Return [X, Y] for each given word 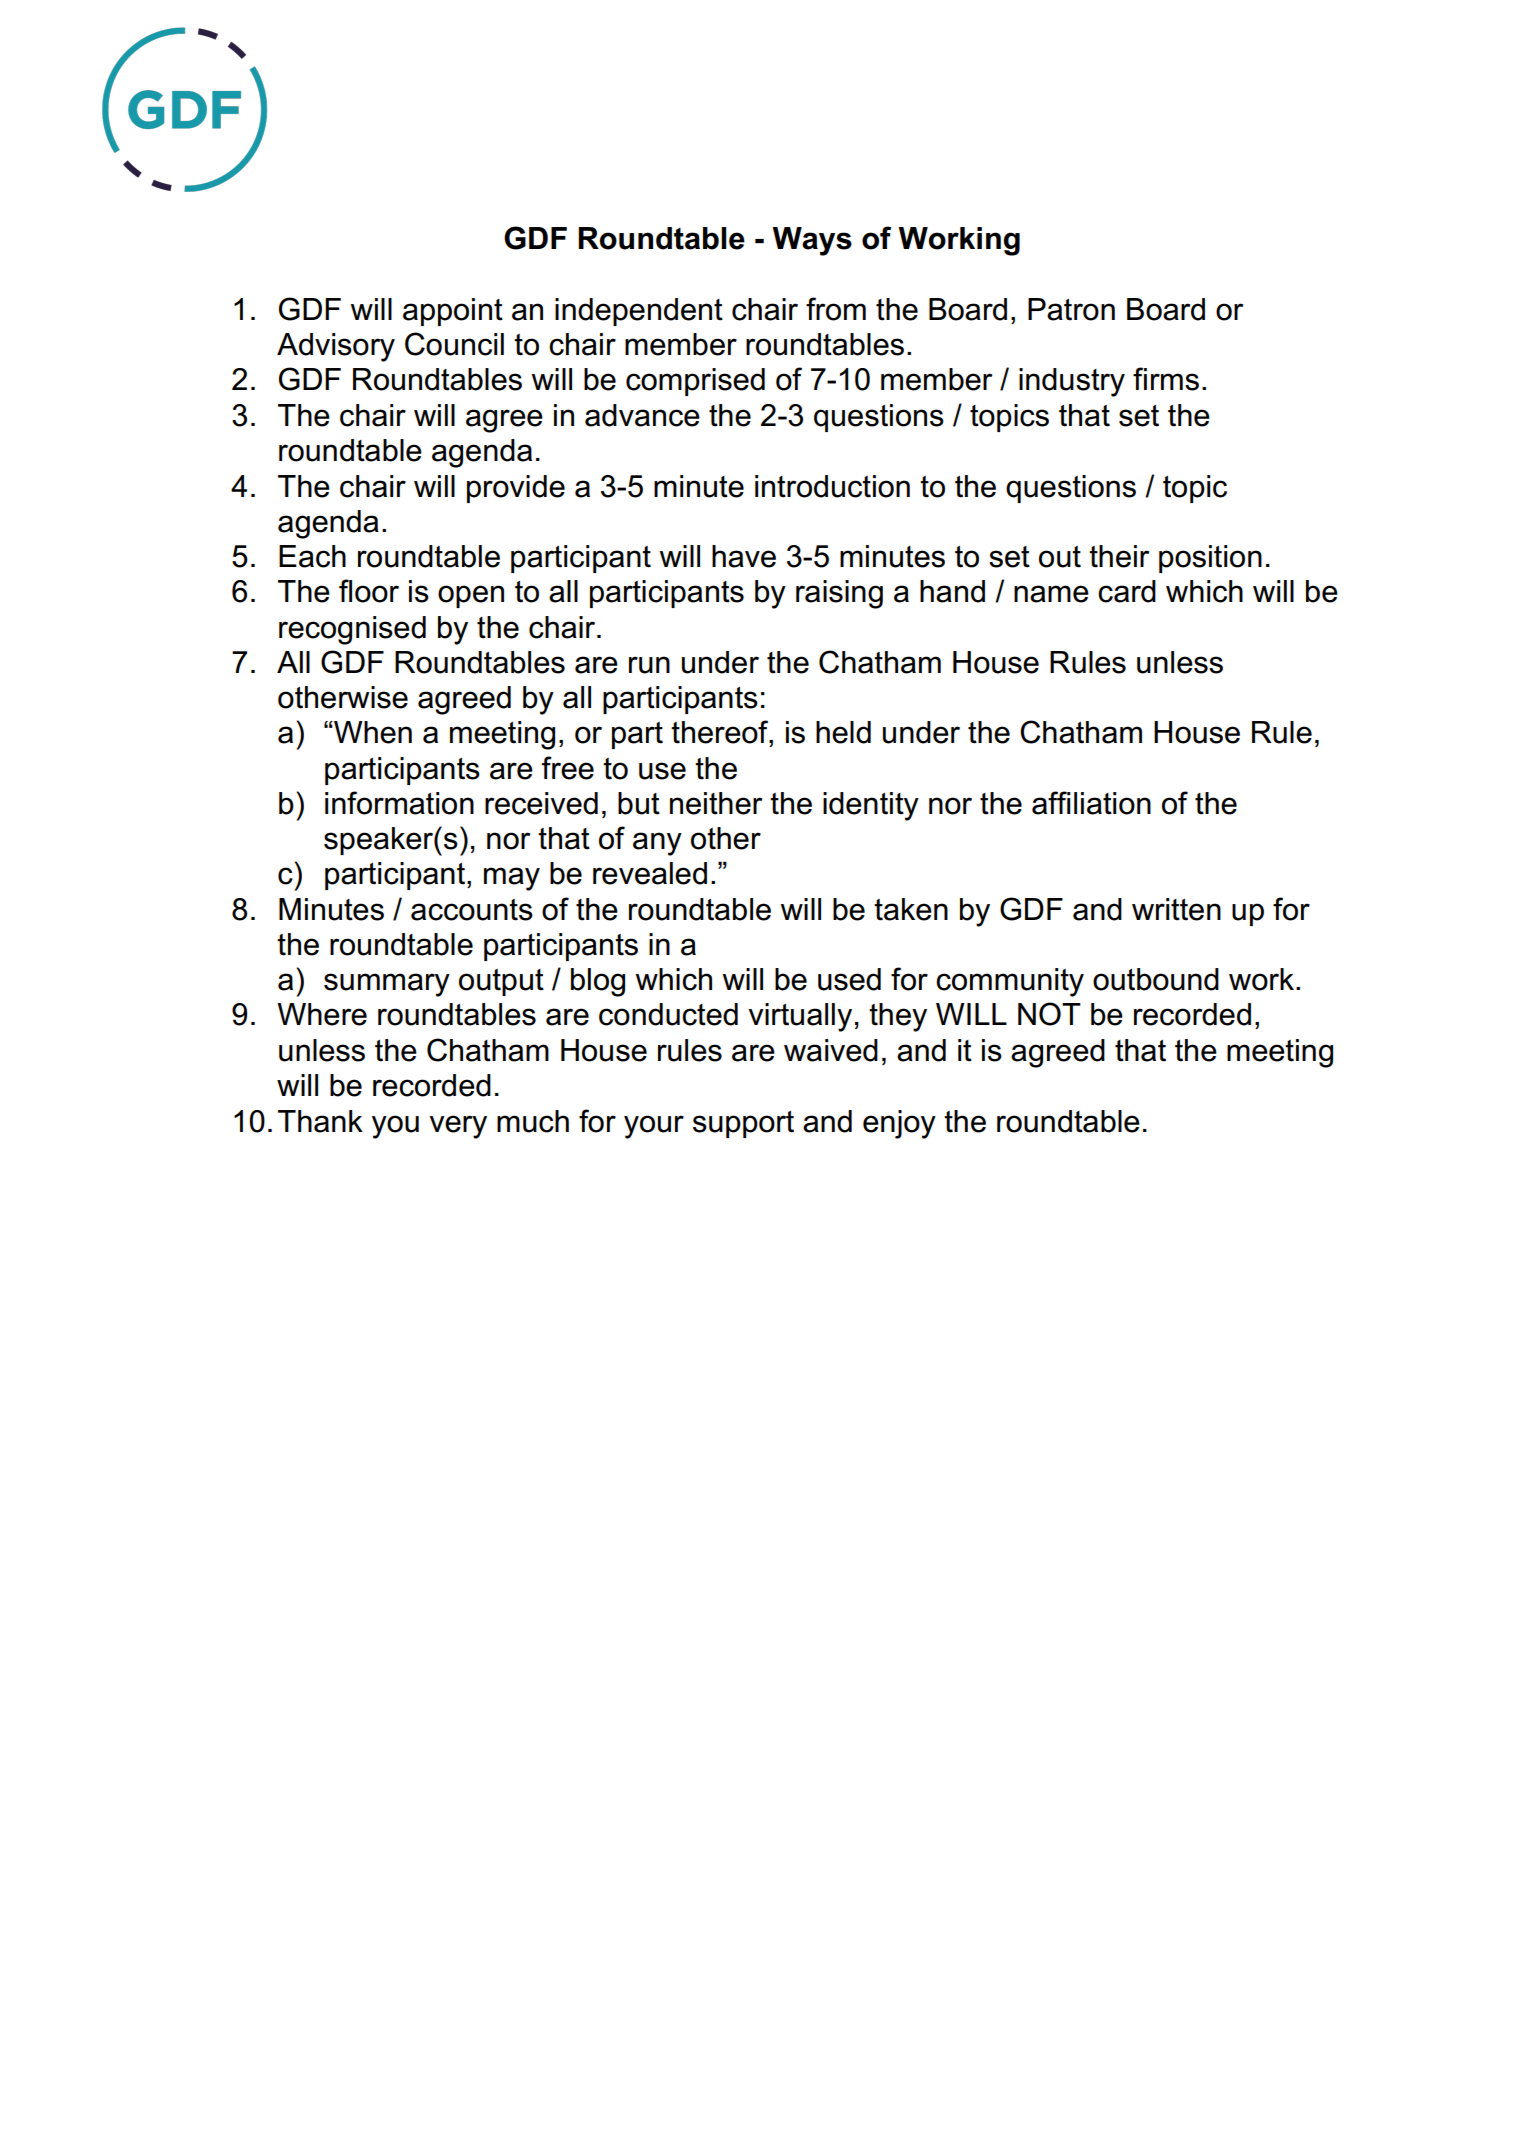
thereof [721, 733]
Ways [812, 241]
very [458, 1127]
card [1127, 591]
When [372, 732]
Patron [1071, 309]
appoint [453, 312]
